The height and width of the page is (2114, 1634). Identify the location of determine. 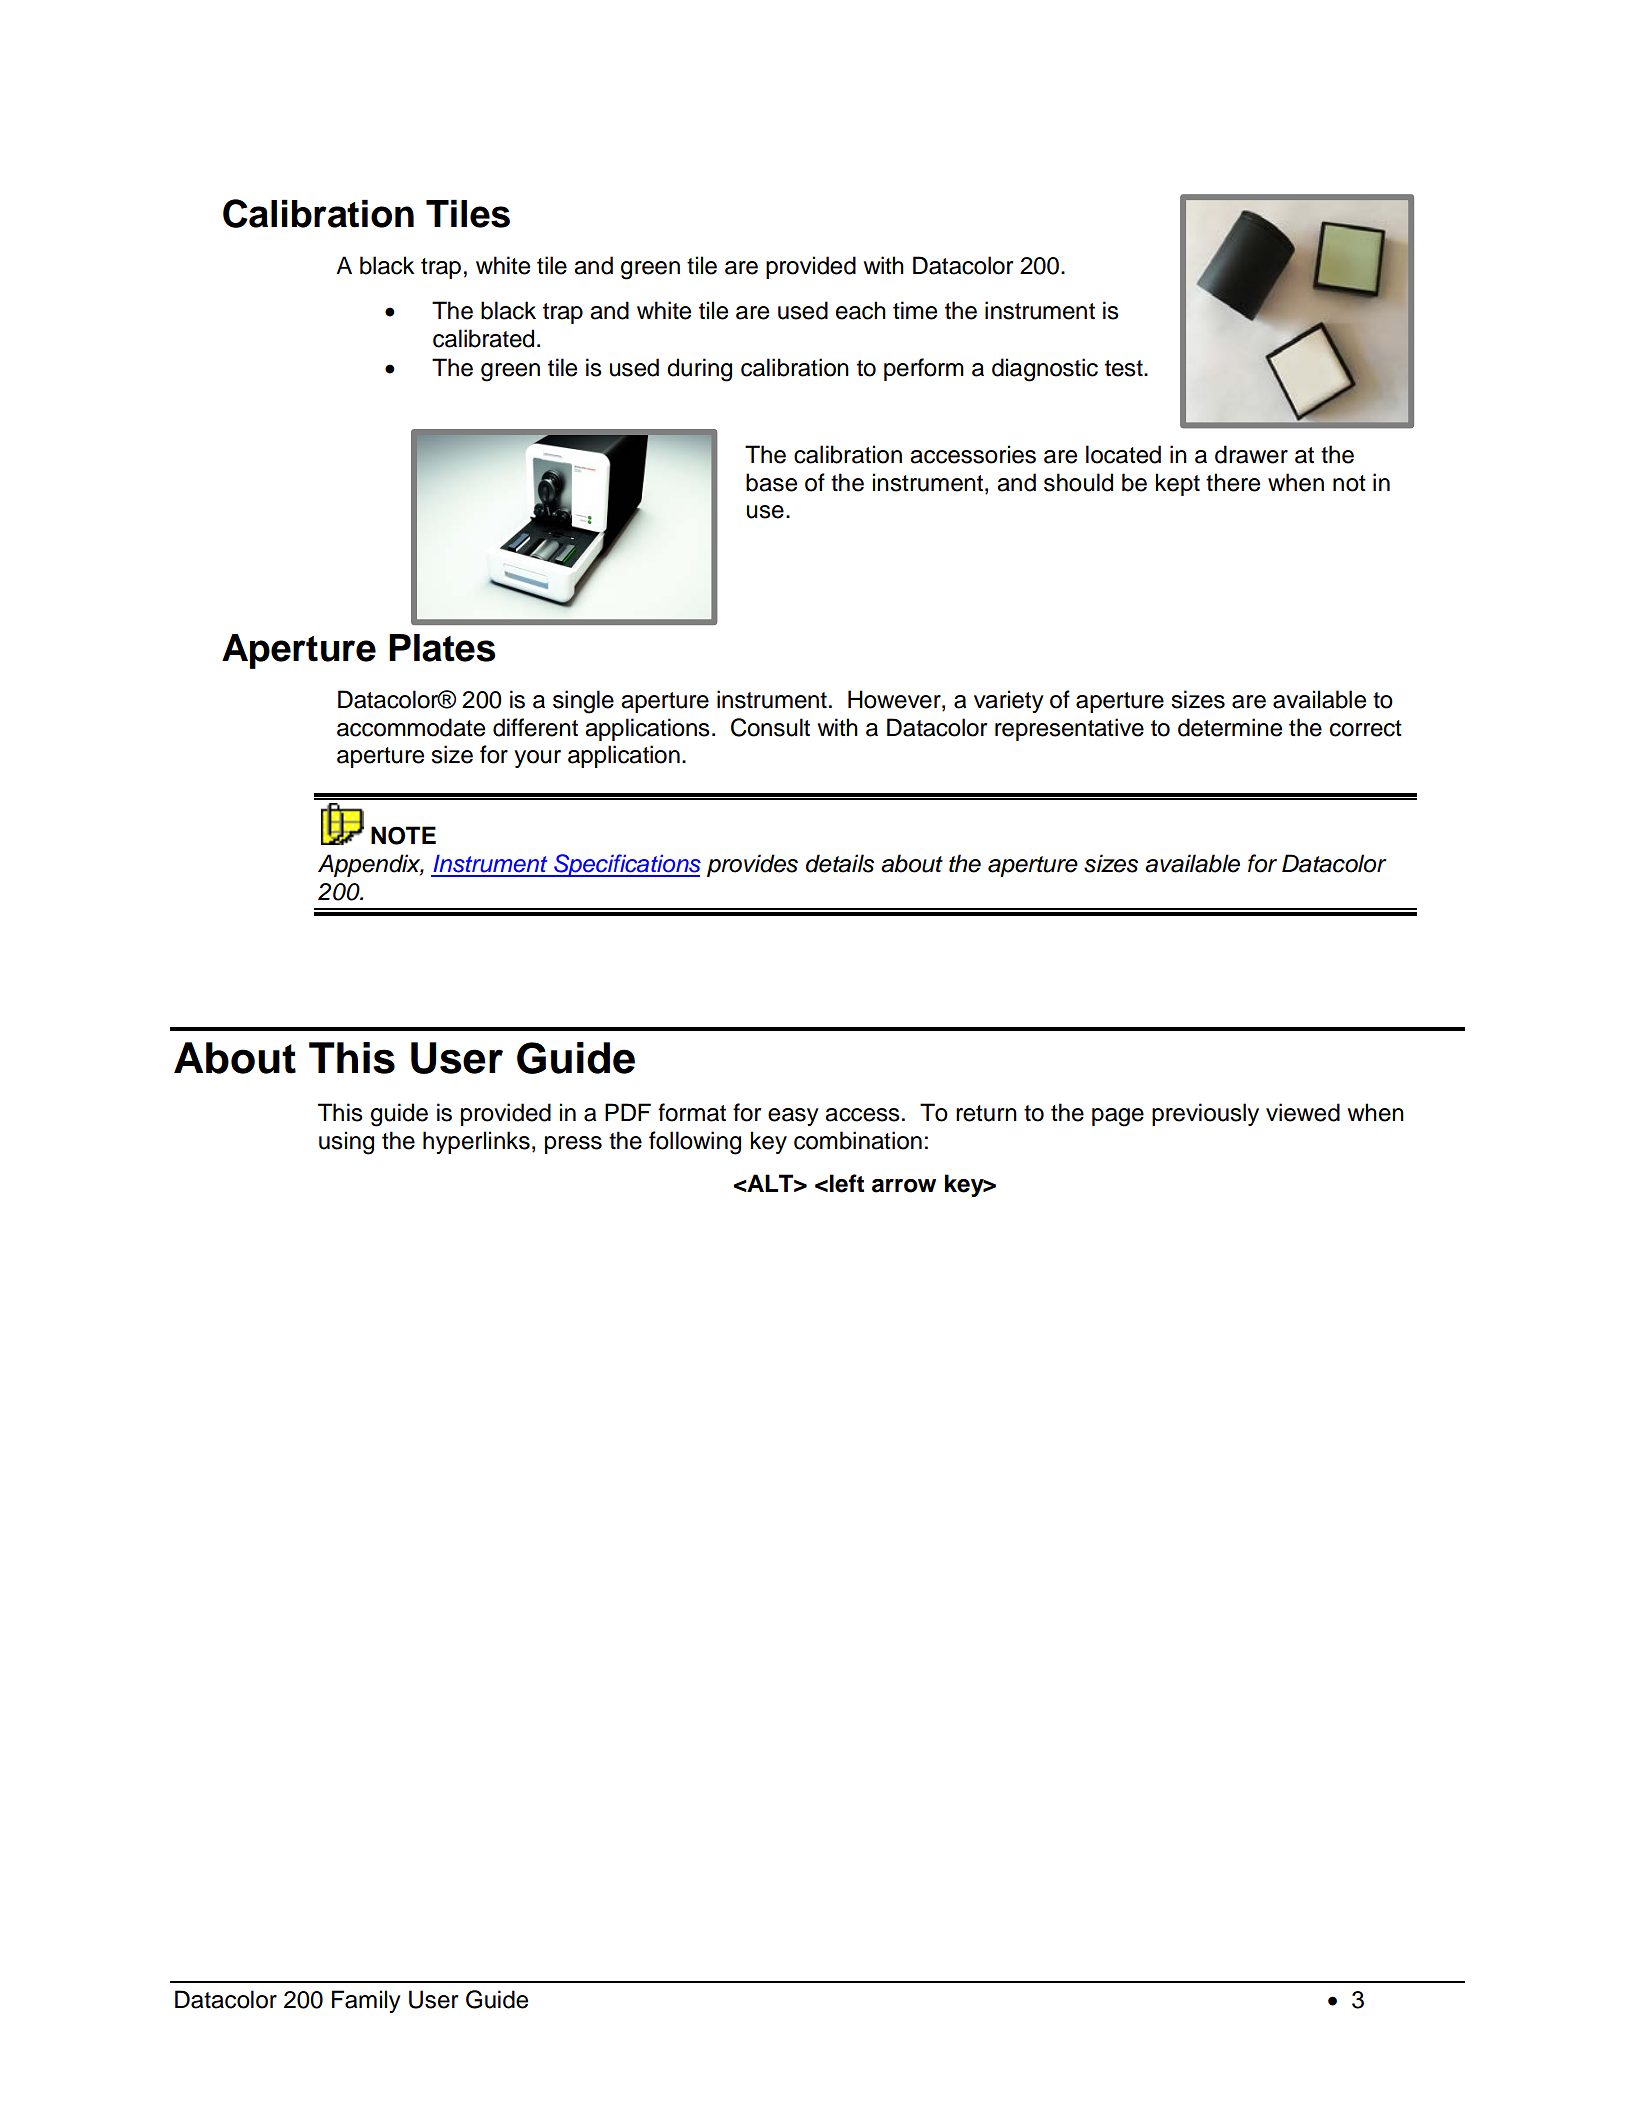
(1230, 727).
